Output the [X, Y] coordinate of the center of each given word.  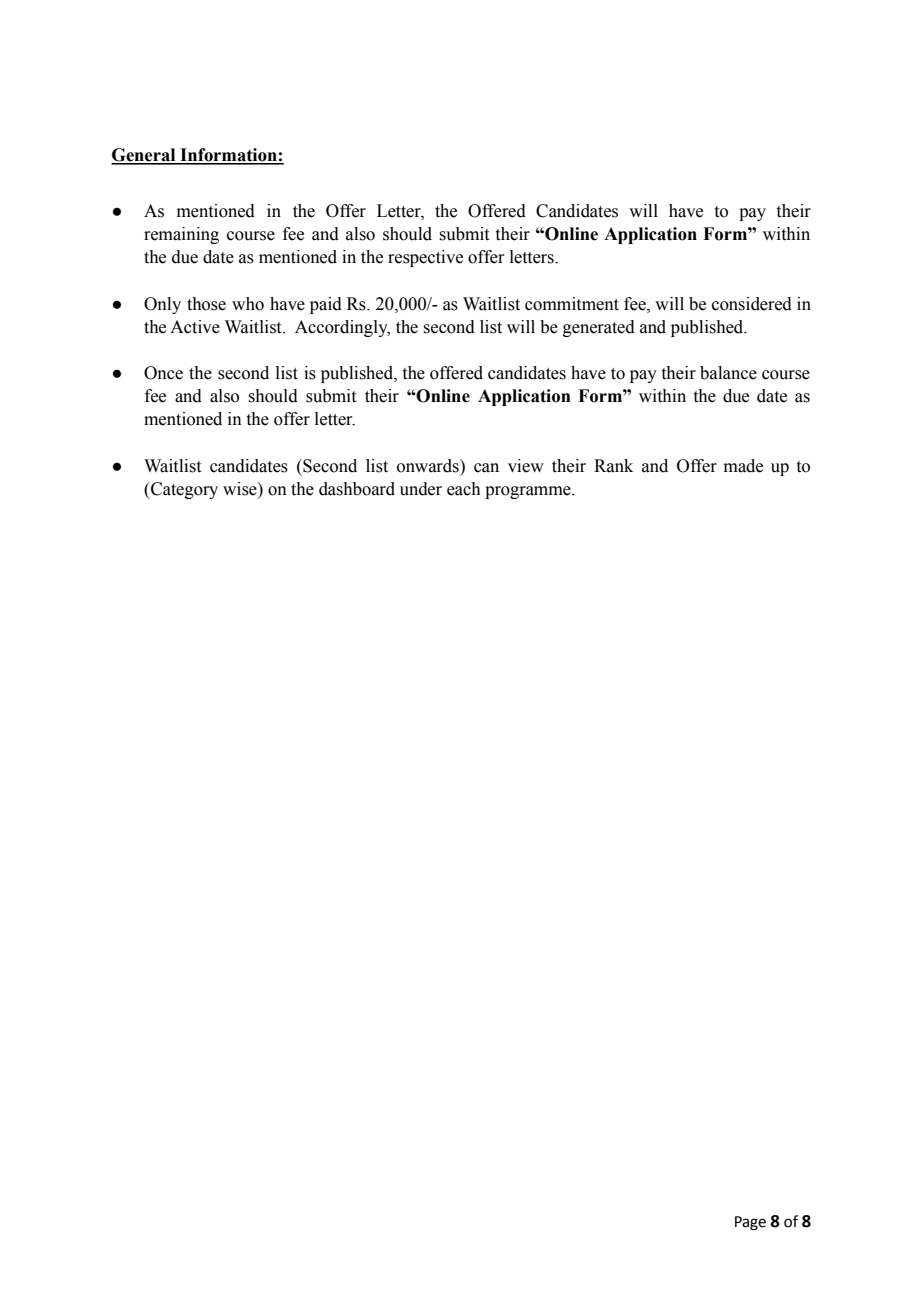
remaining [181, 235]
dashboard [357, 489]
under [421, 489]
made [743, 466]
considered [752, 304]
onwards [429, 466]
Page [750, 1223]
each [464, 489]
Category [183, 490]
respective [425, 258]
